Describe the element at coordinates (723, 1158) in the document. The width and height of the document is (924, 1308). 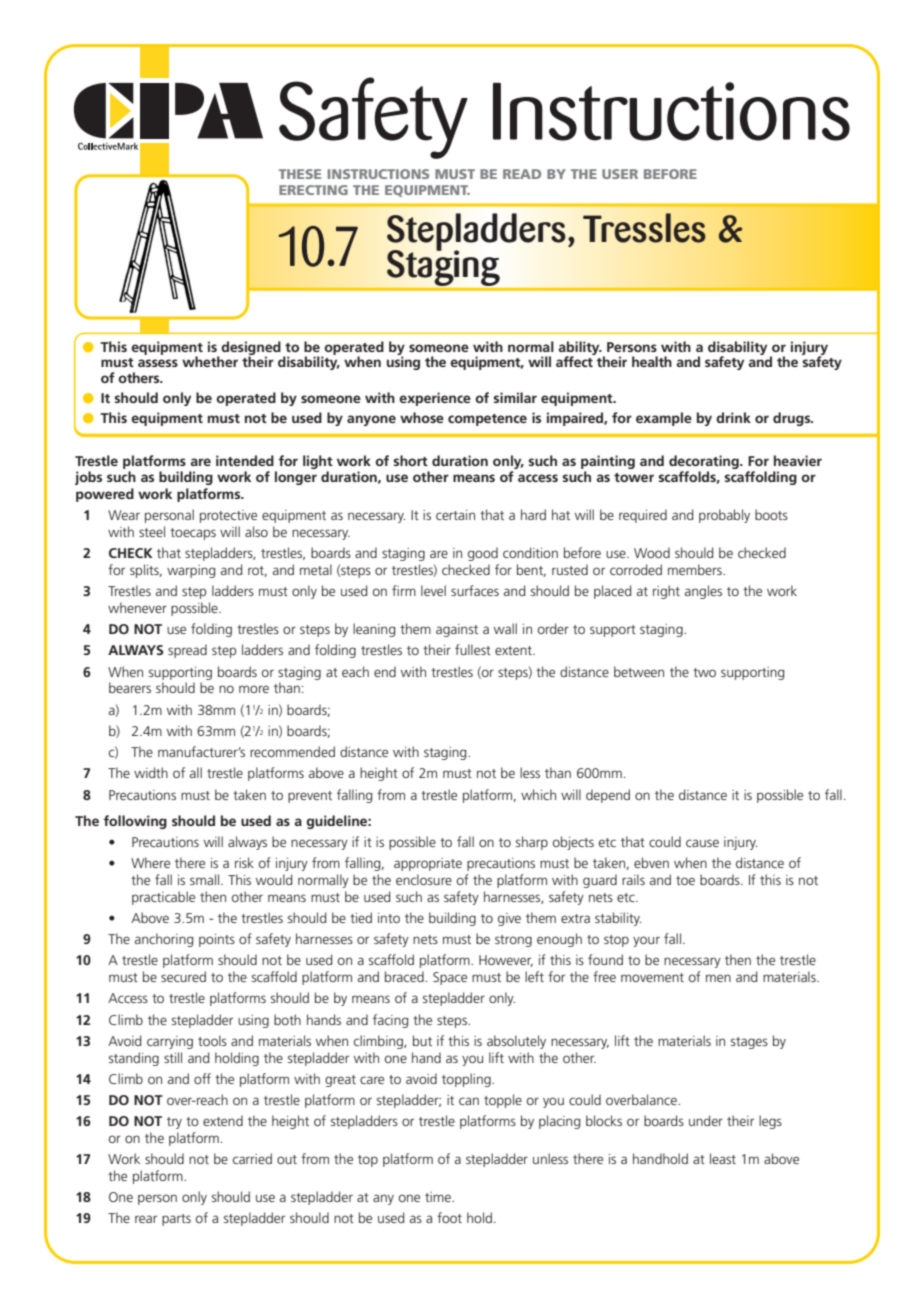
I see `least` at that location.
